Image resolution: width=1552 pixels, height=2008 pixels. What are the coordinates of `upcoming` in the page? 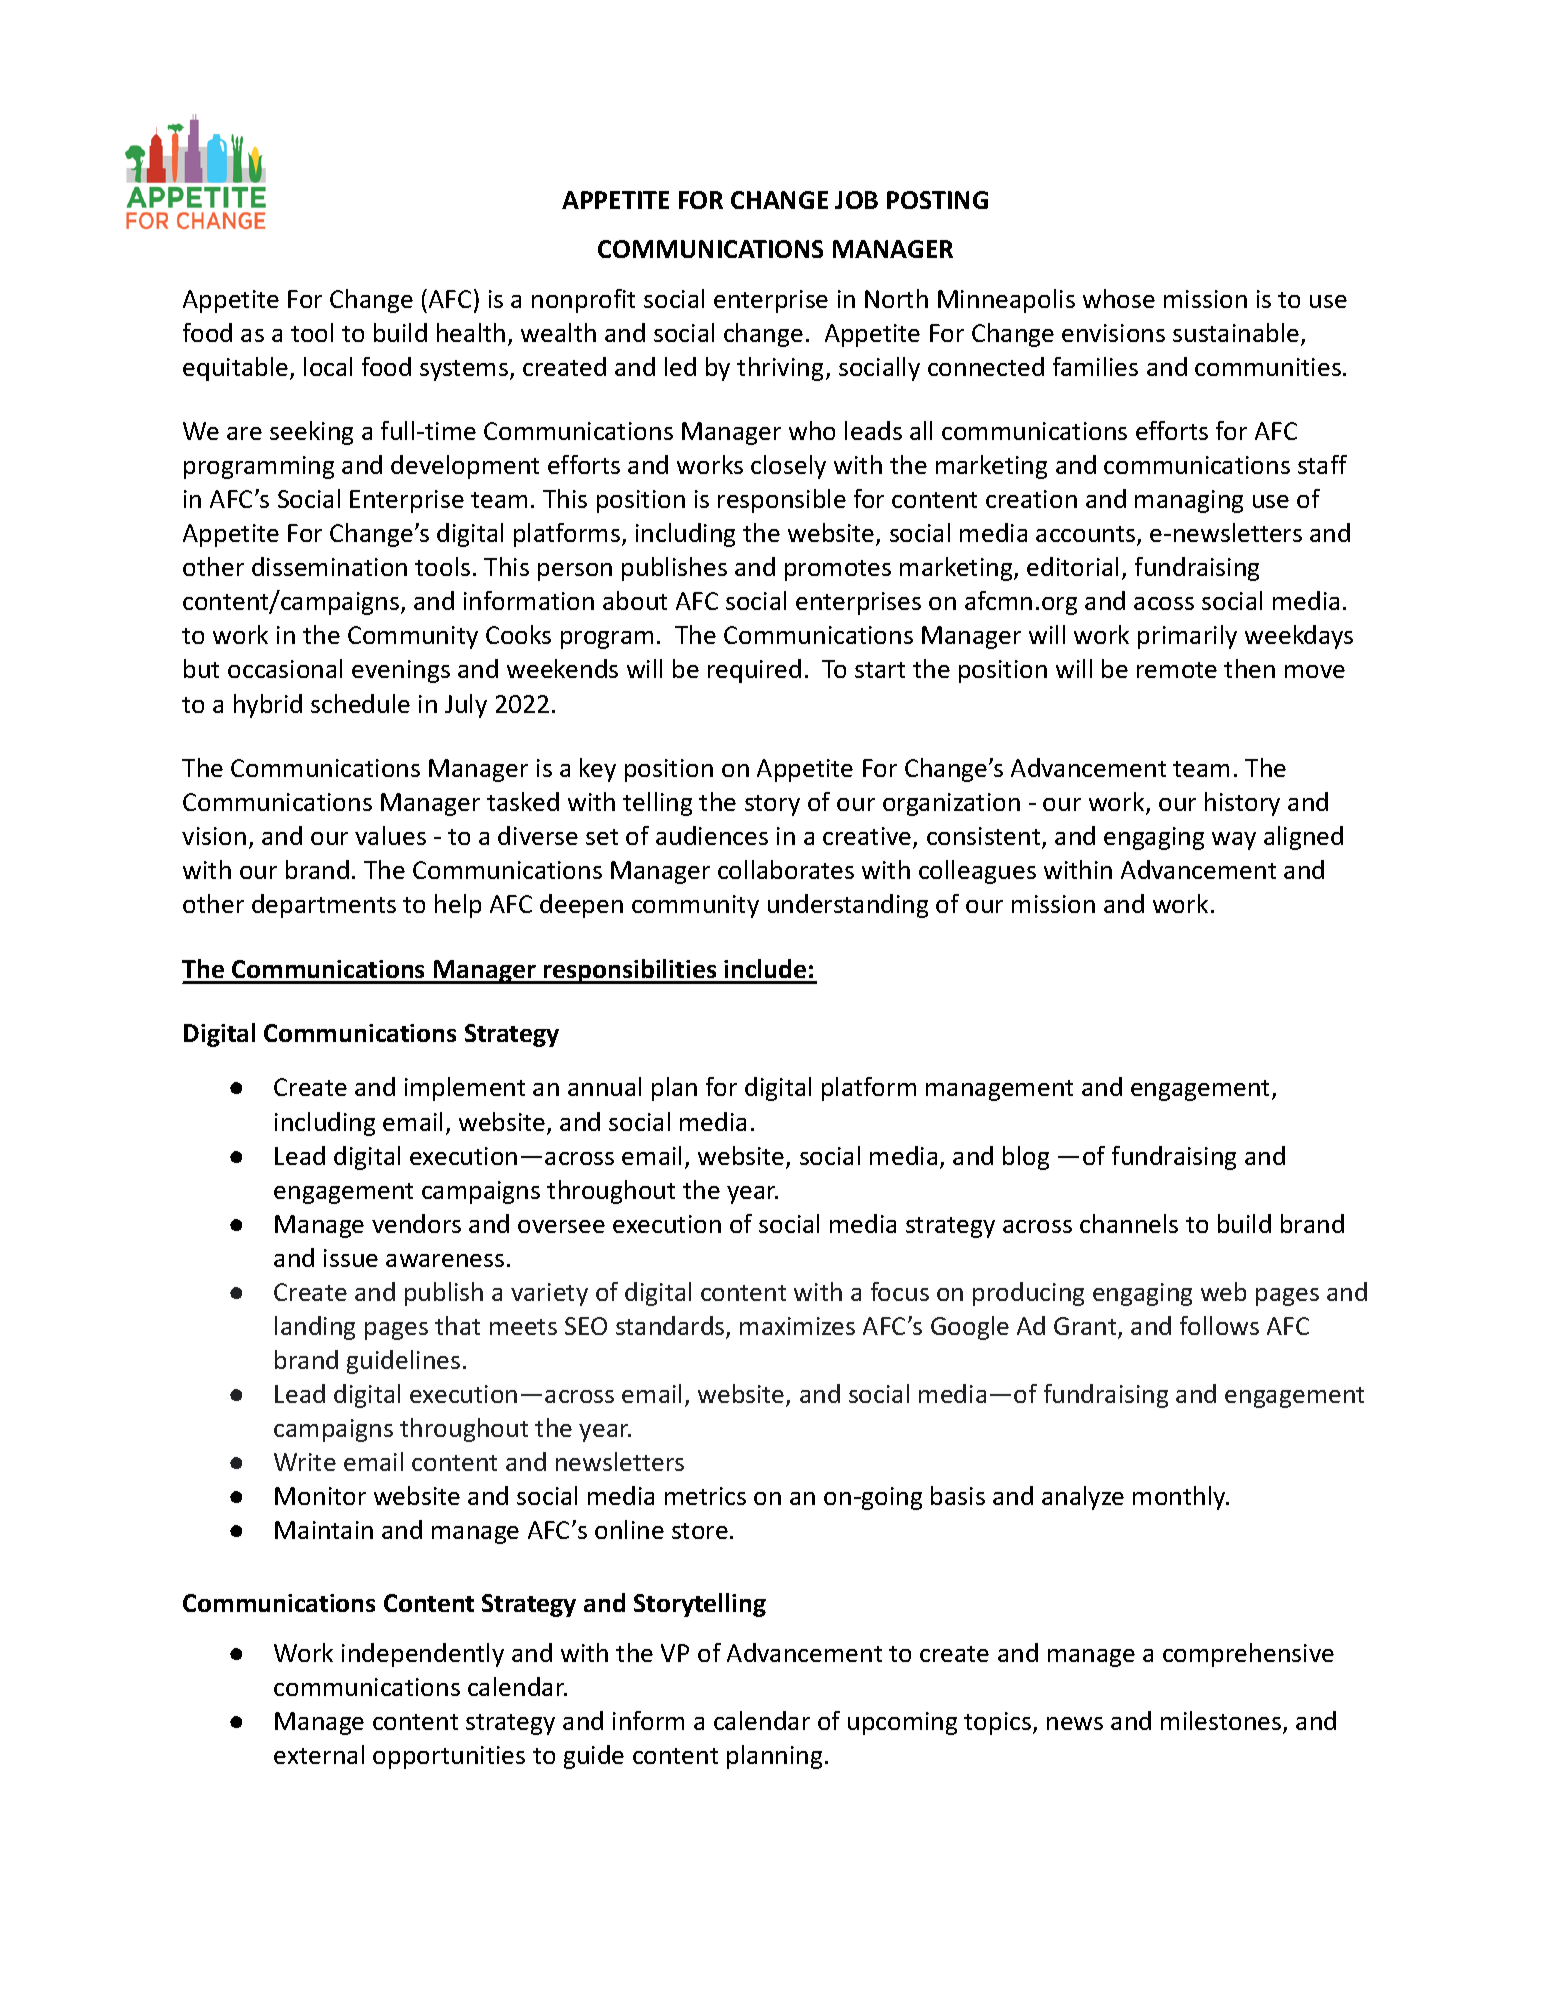 It's located at (902, 1723).
